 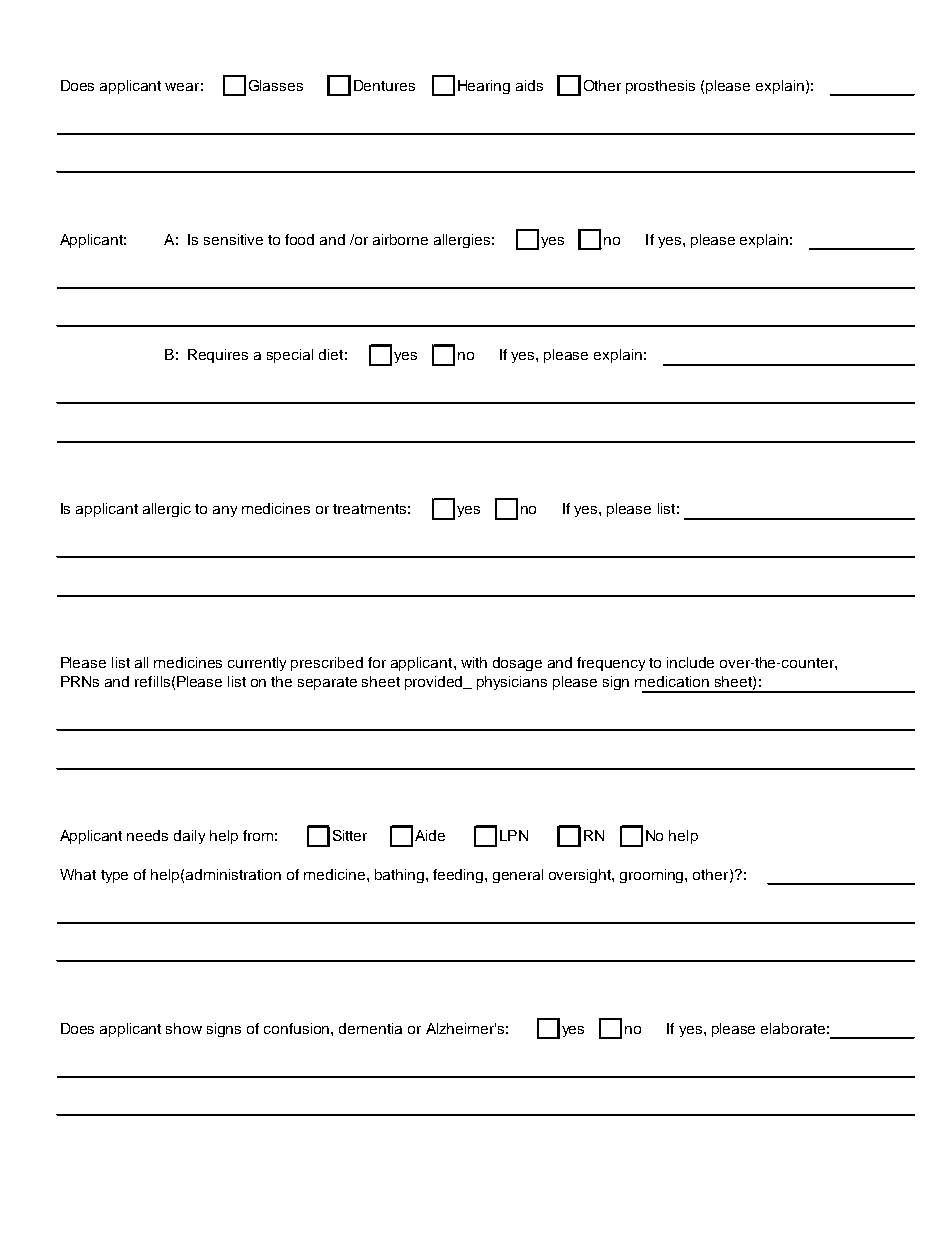 I want to click on Dentures, so click(x=384, y=85).
